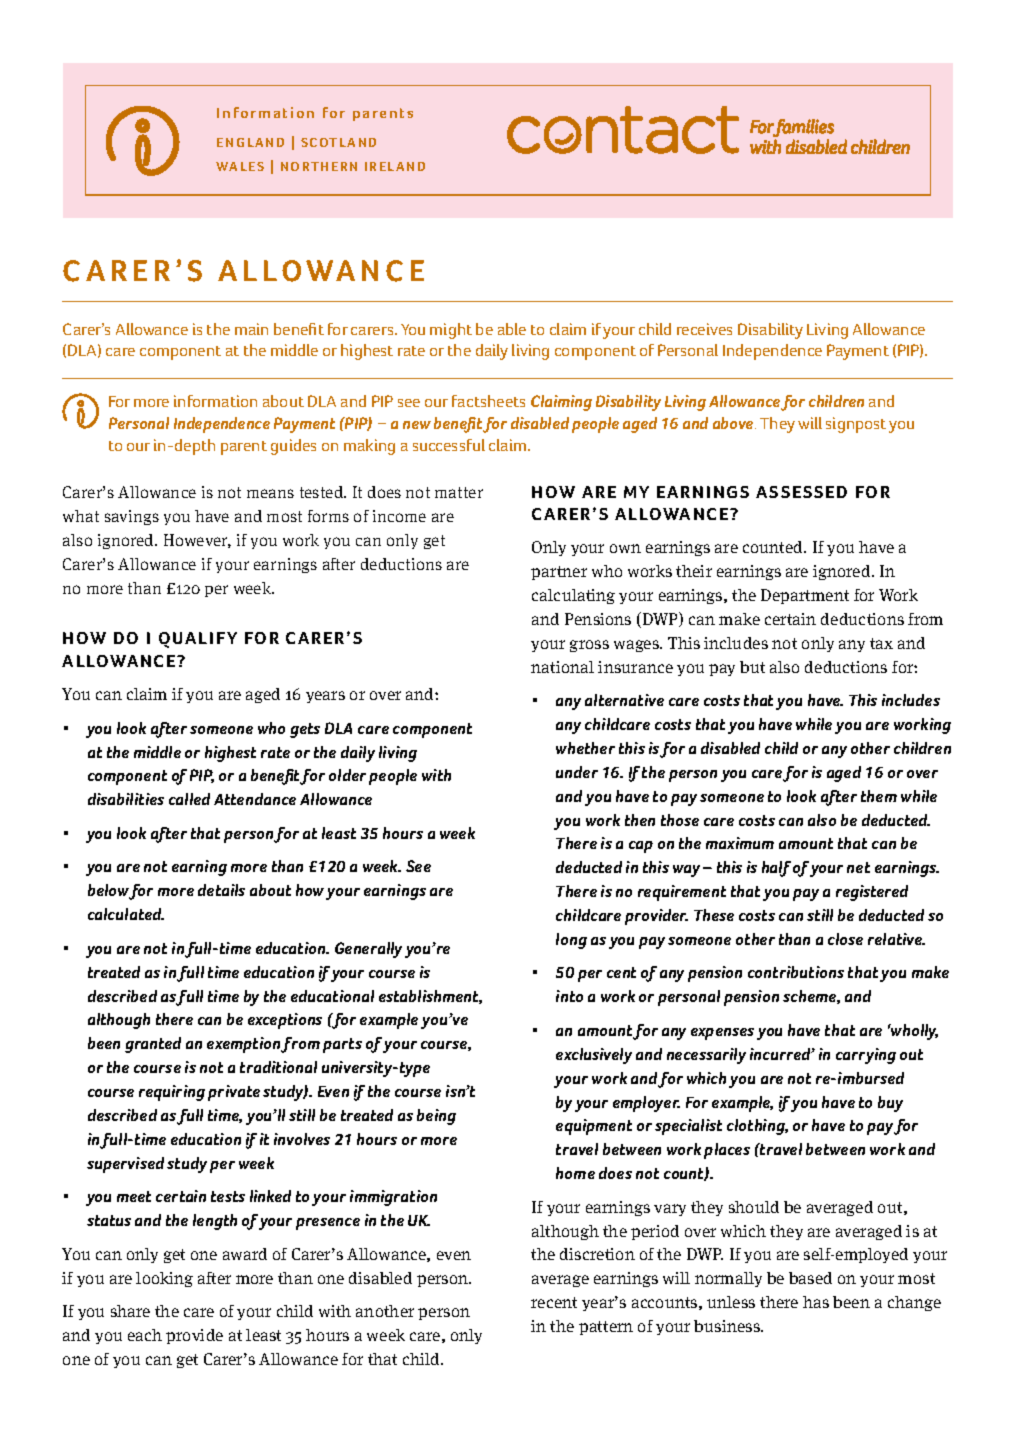  I want to click on share, so click(130, 1311).
